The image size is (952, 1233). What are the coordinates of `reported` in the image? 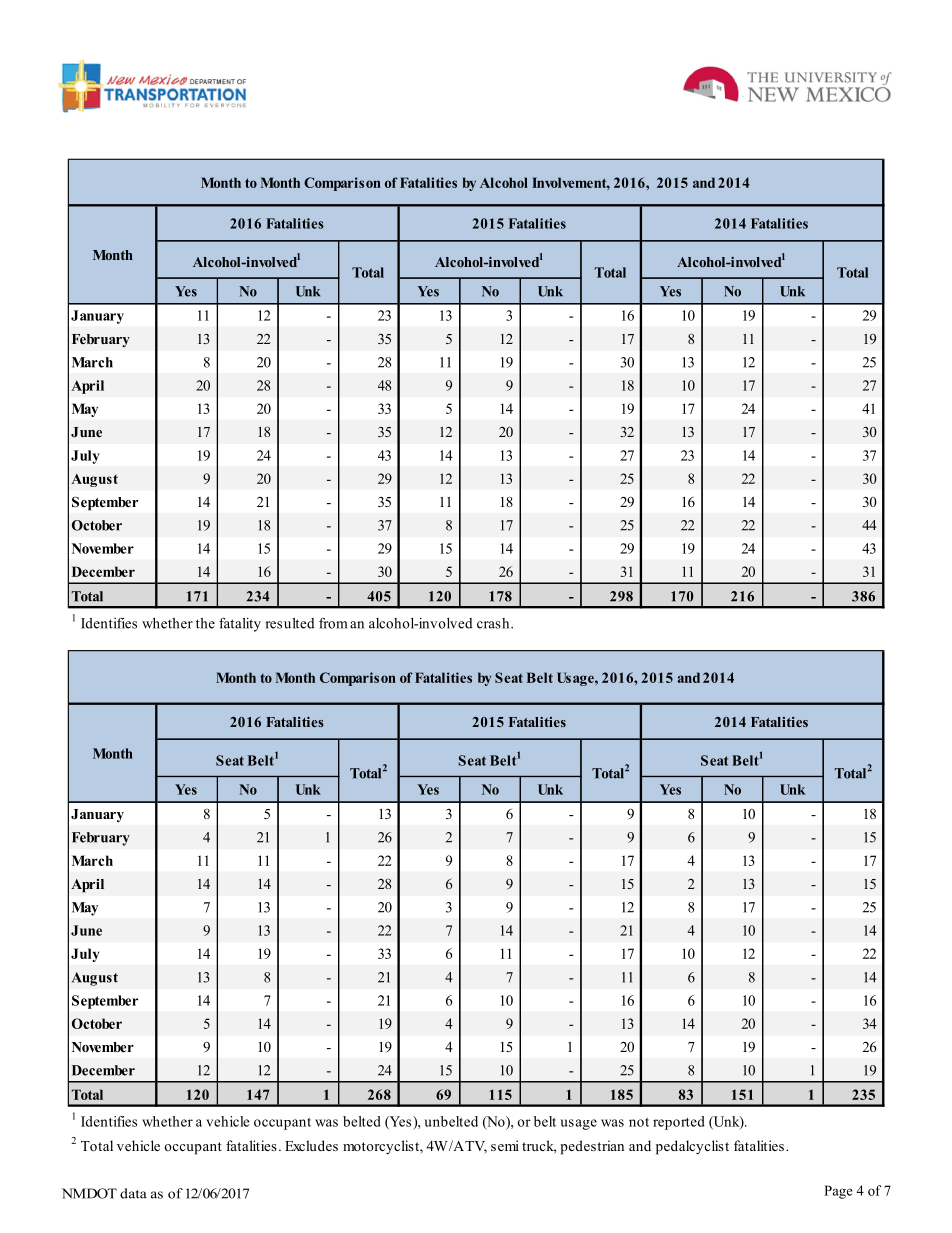 It's located at (679, 1123).
